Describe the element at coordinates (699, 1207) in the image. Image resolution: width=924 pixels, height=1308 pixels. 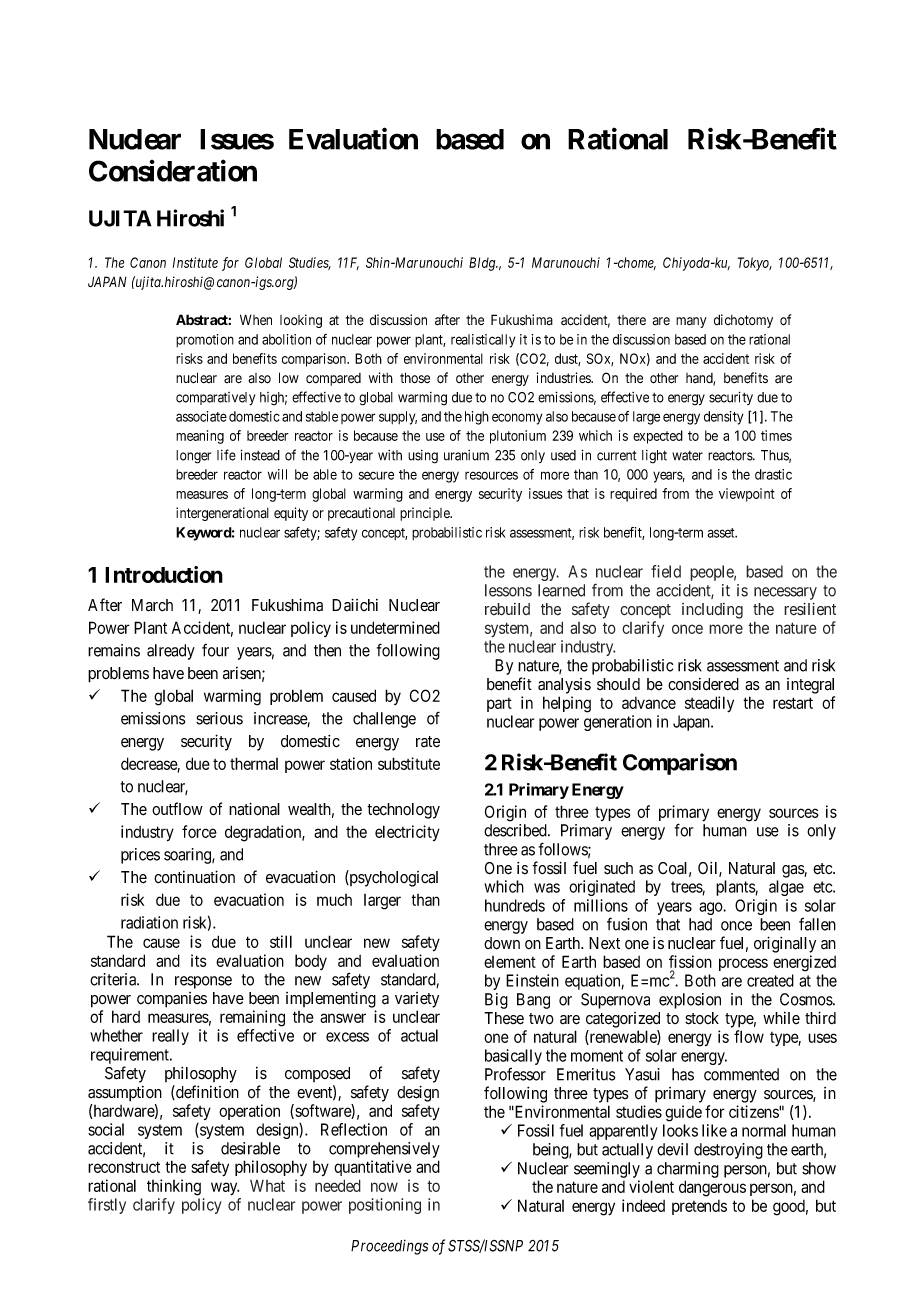
I see `pretends` at that location.
